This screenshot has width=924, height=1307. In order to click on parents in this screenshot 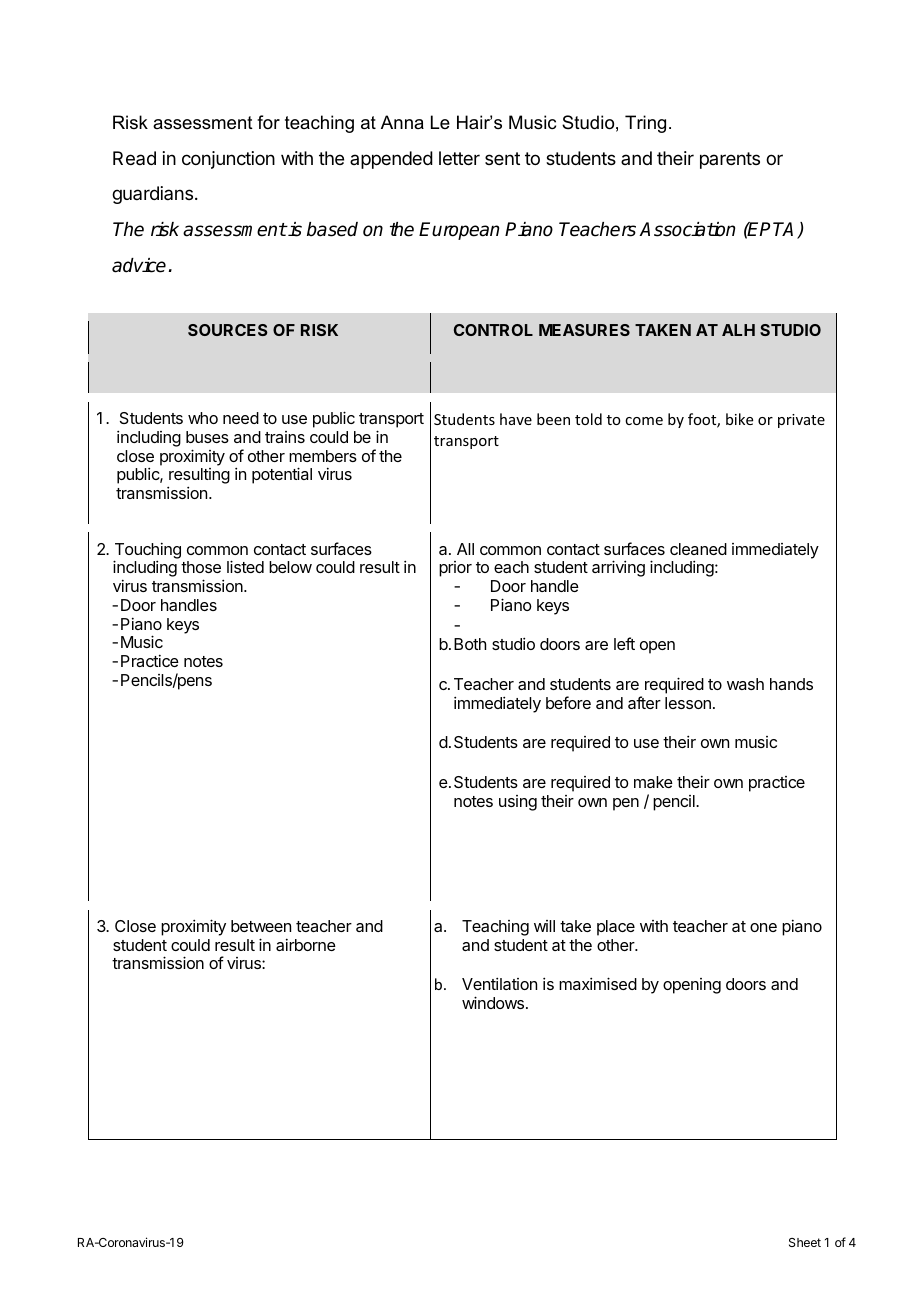, I will do `click(730, 160)`.
